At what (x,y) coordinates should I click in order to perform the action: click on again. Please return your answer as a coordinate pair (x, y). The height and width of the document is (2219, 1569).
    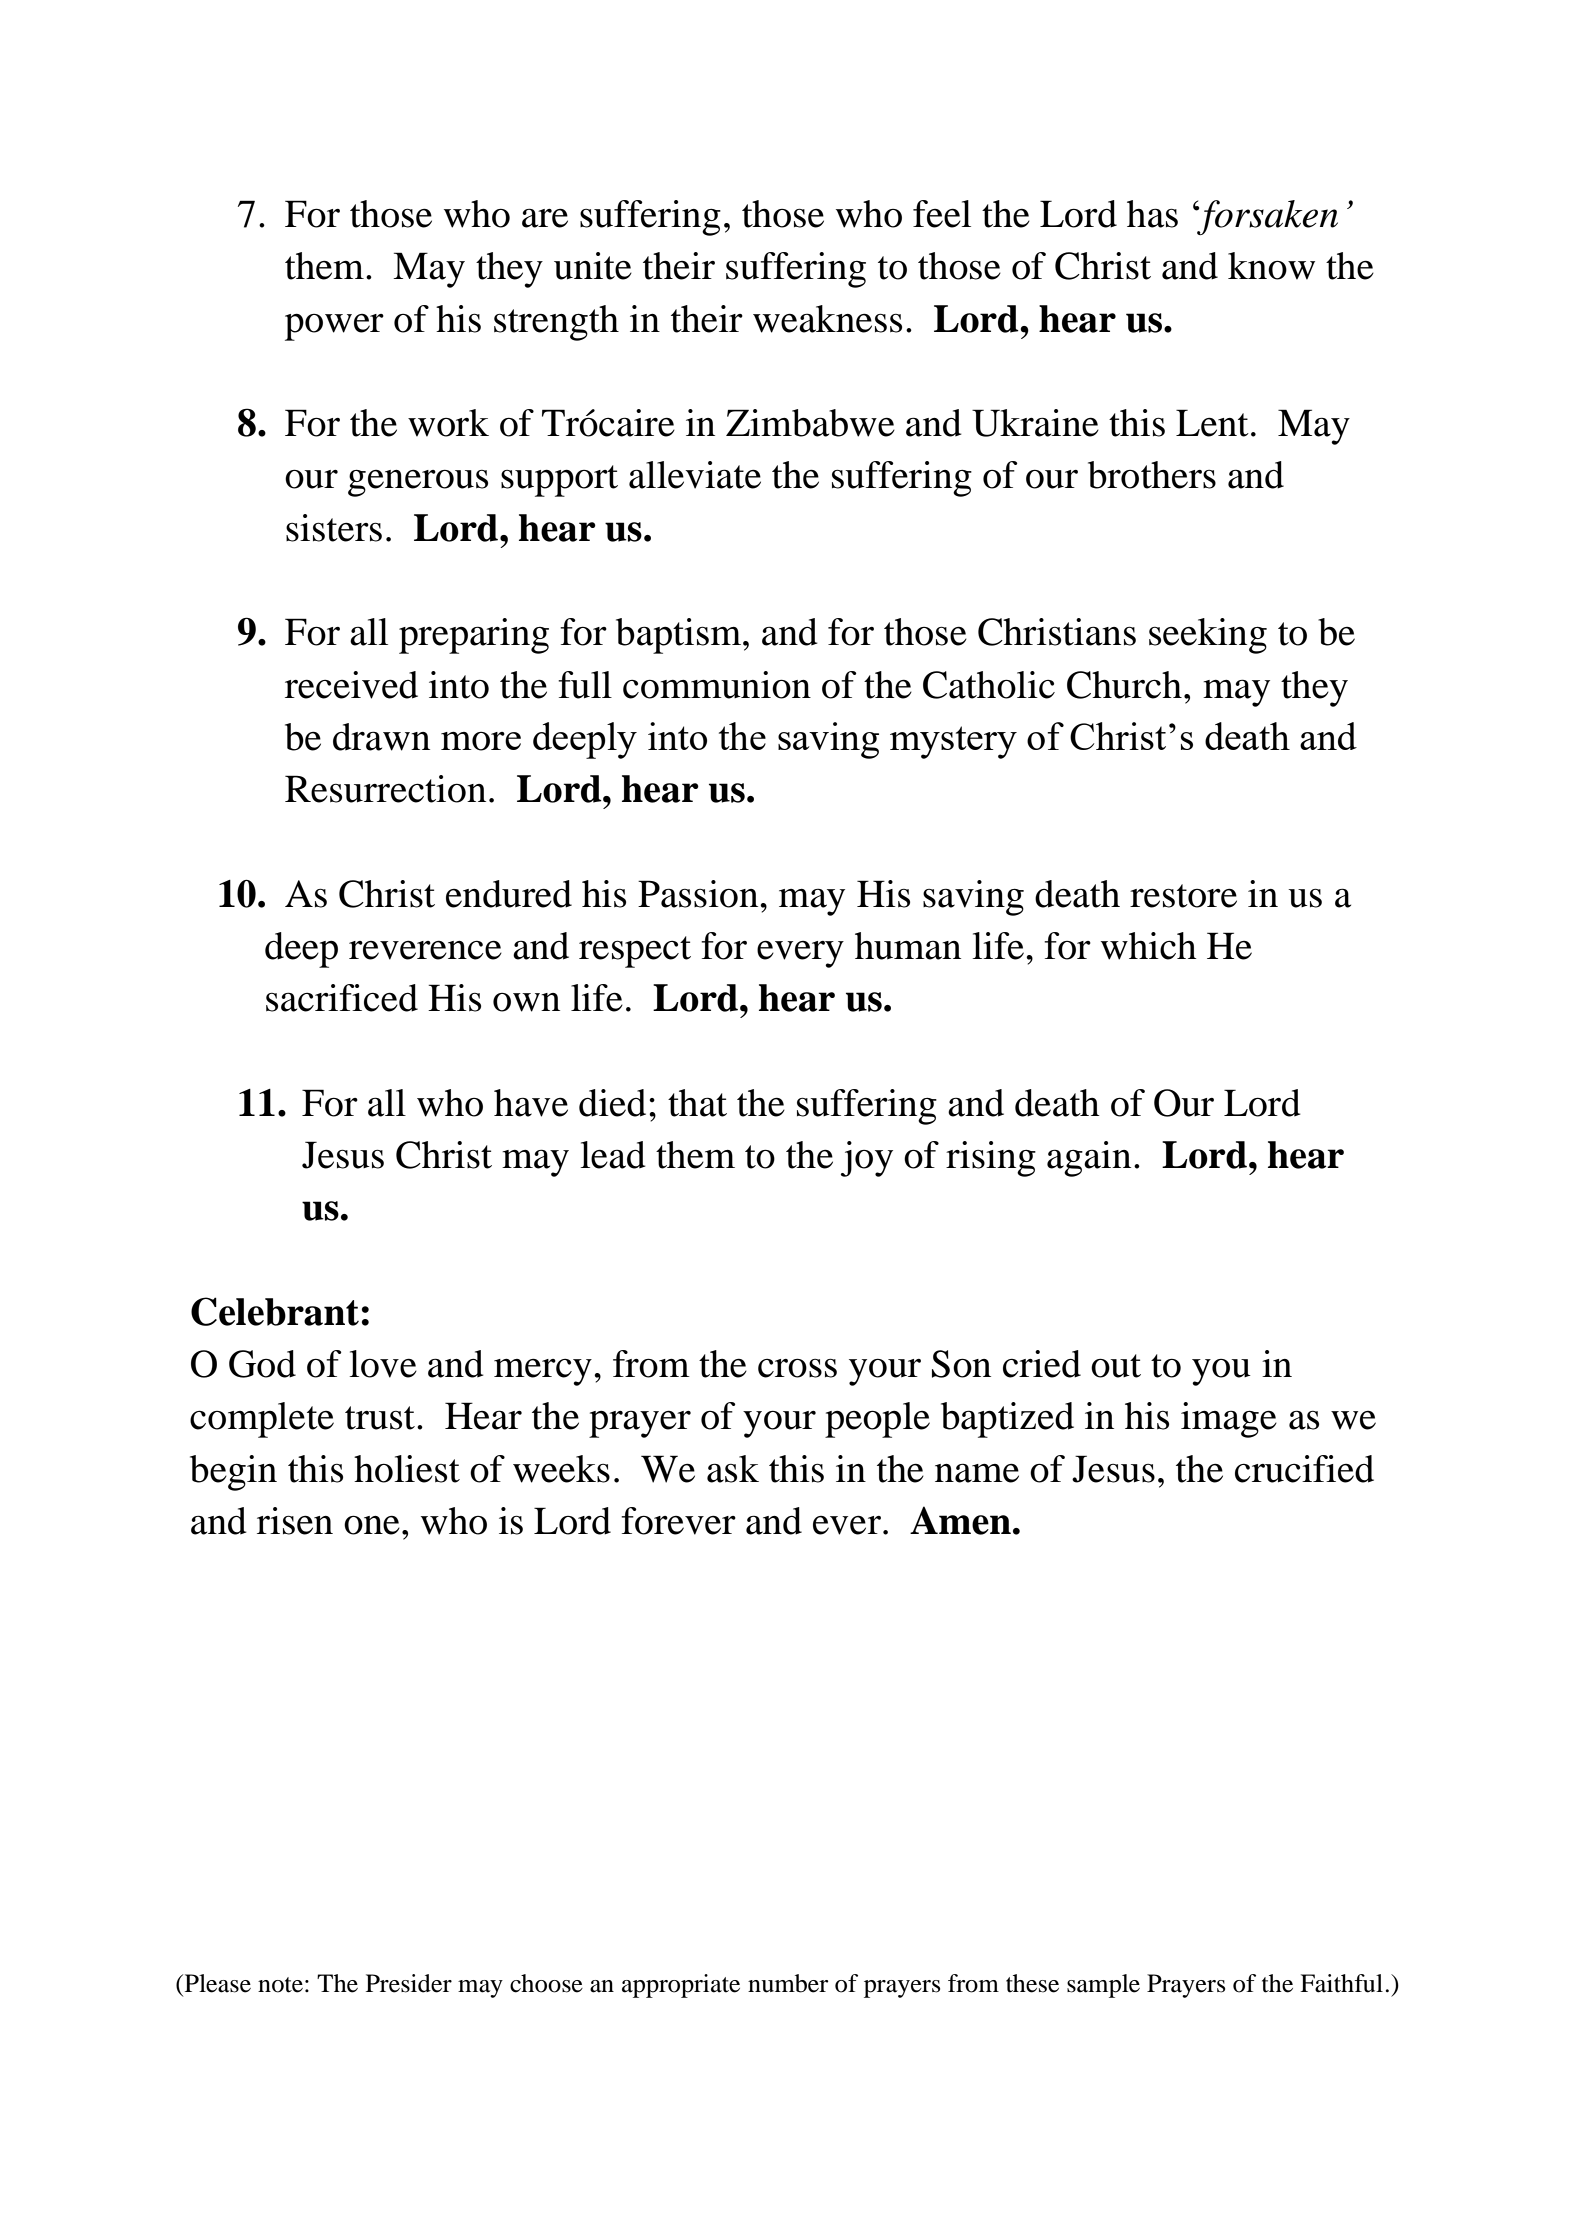
    Looking at the image, I should click on (1089, 1159).
